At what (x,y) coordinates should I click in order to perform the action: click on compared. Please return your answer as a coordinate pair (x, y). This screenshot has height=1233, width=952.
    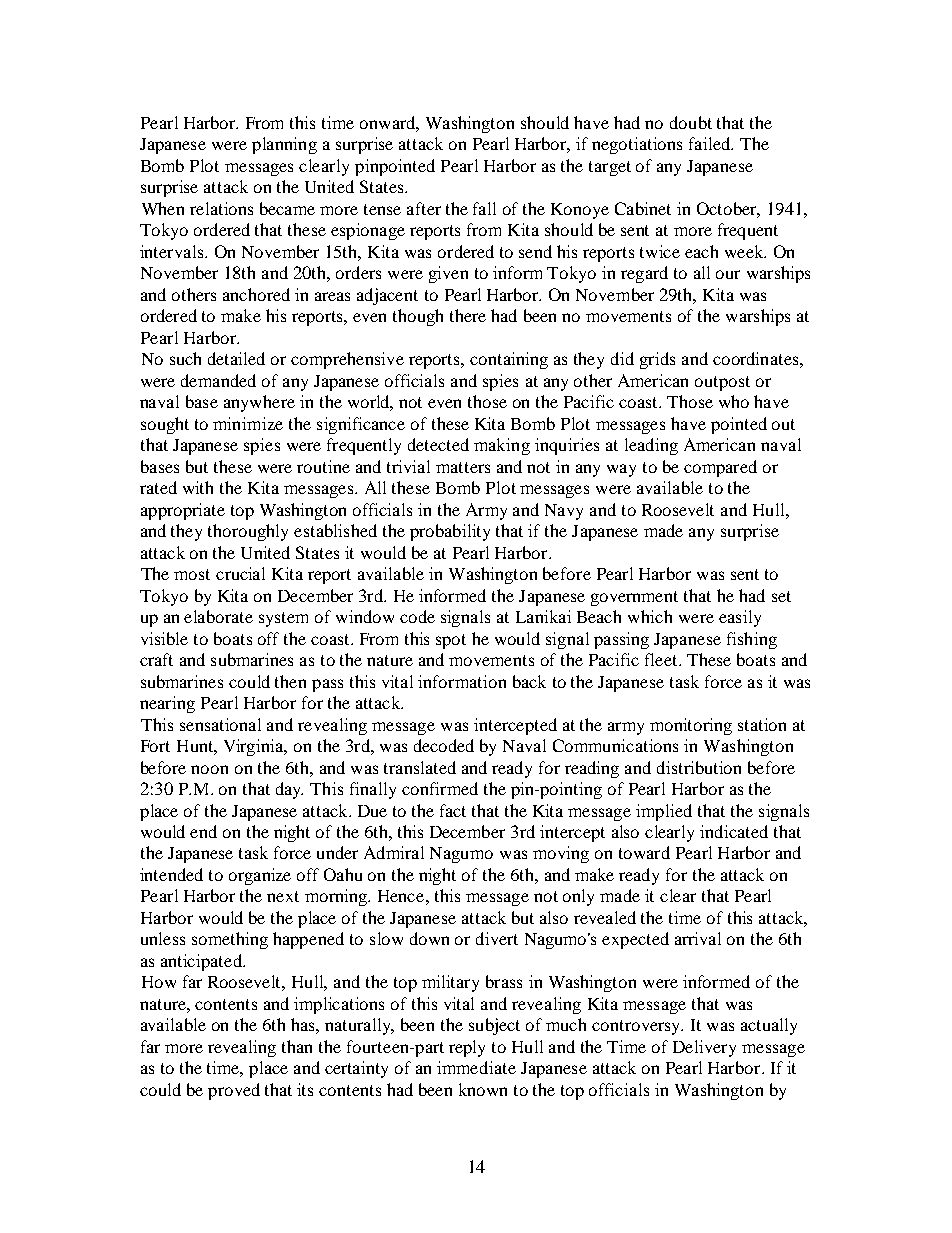
    Looking at the image, I should click on (720, 468).
